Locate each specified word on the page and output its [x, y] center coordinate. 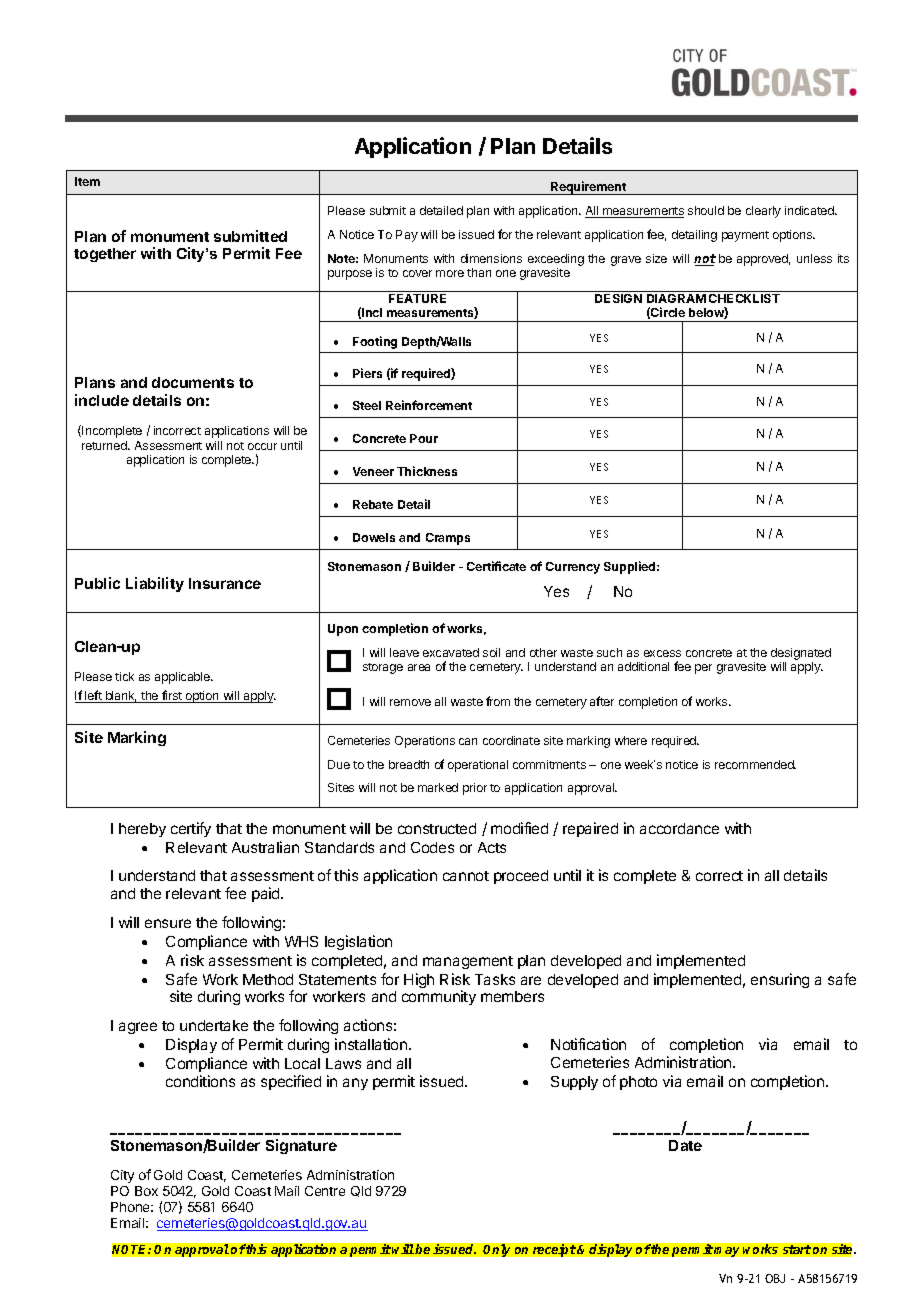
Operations [425, 742]
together [105, 255]
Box [146, 1191]
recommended [755, 764]
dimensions [491, 258]
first [172, 696]
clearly [763, 212]
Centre [325, 1191]
